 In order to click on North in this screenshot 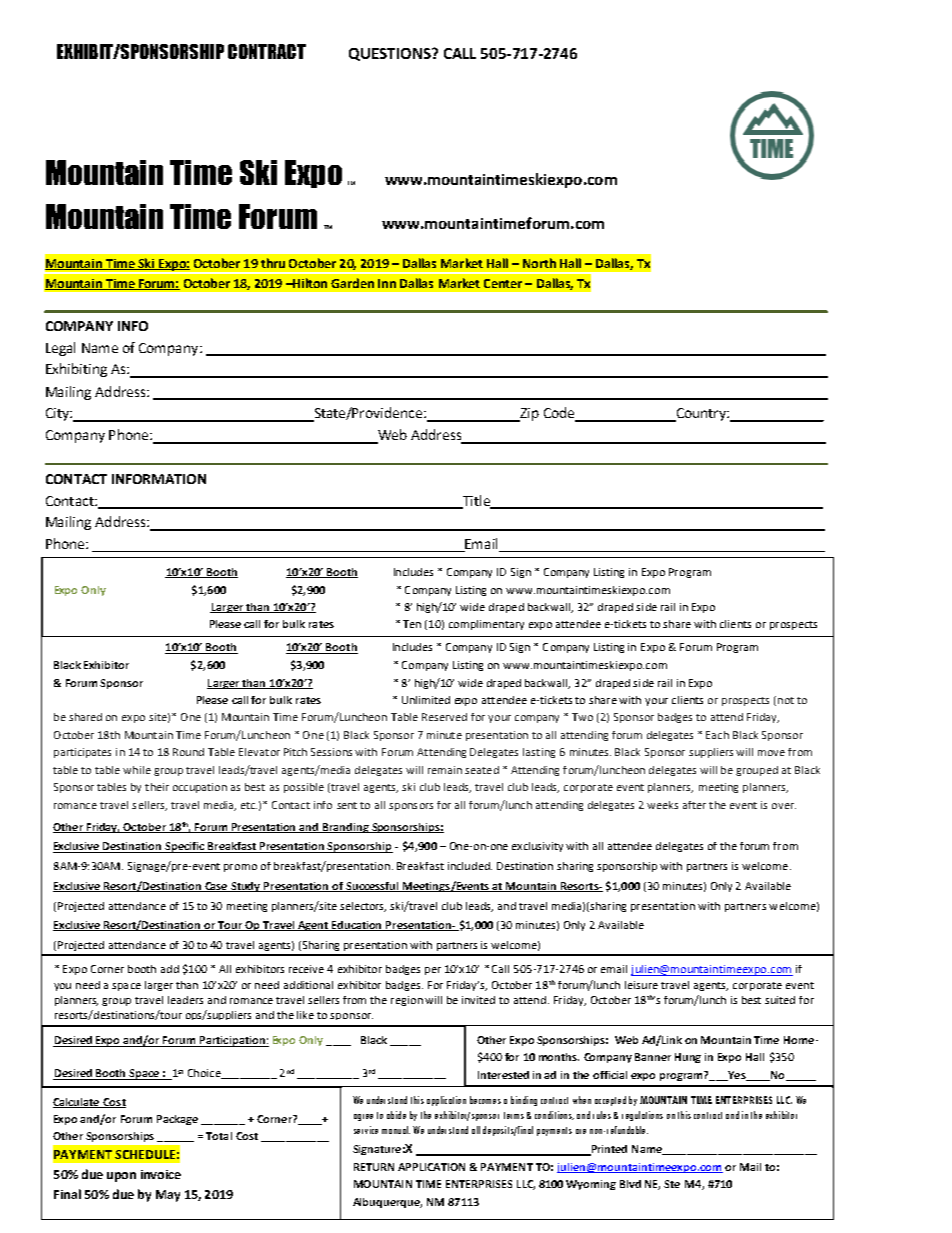, I will do `click(539, 263)`.
